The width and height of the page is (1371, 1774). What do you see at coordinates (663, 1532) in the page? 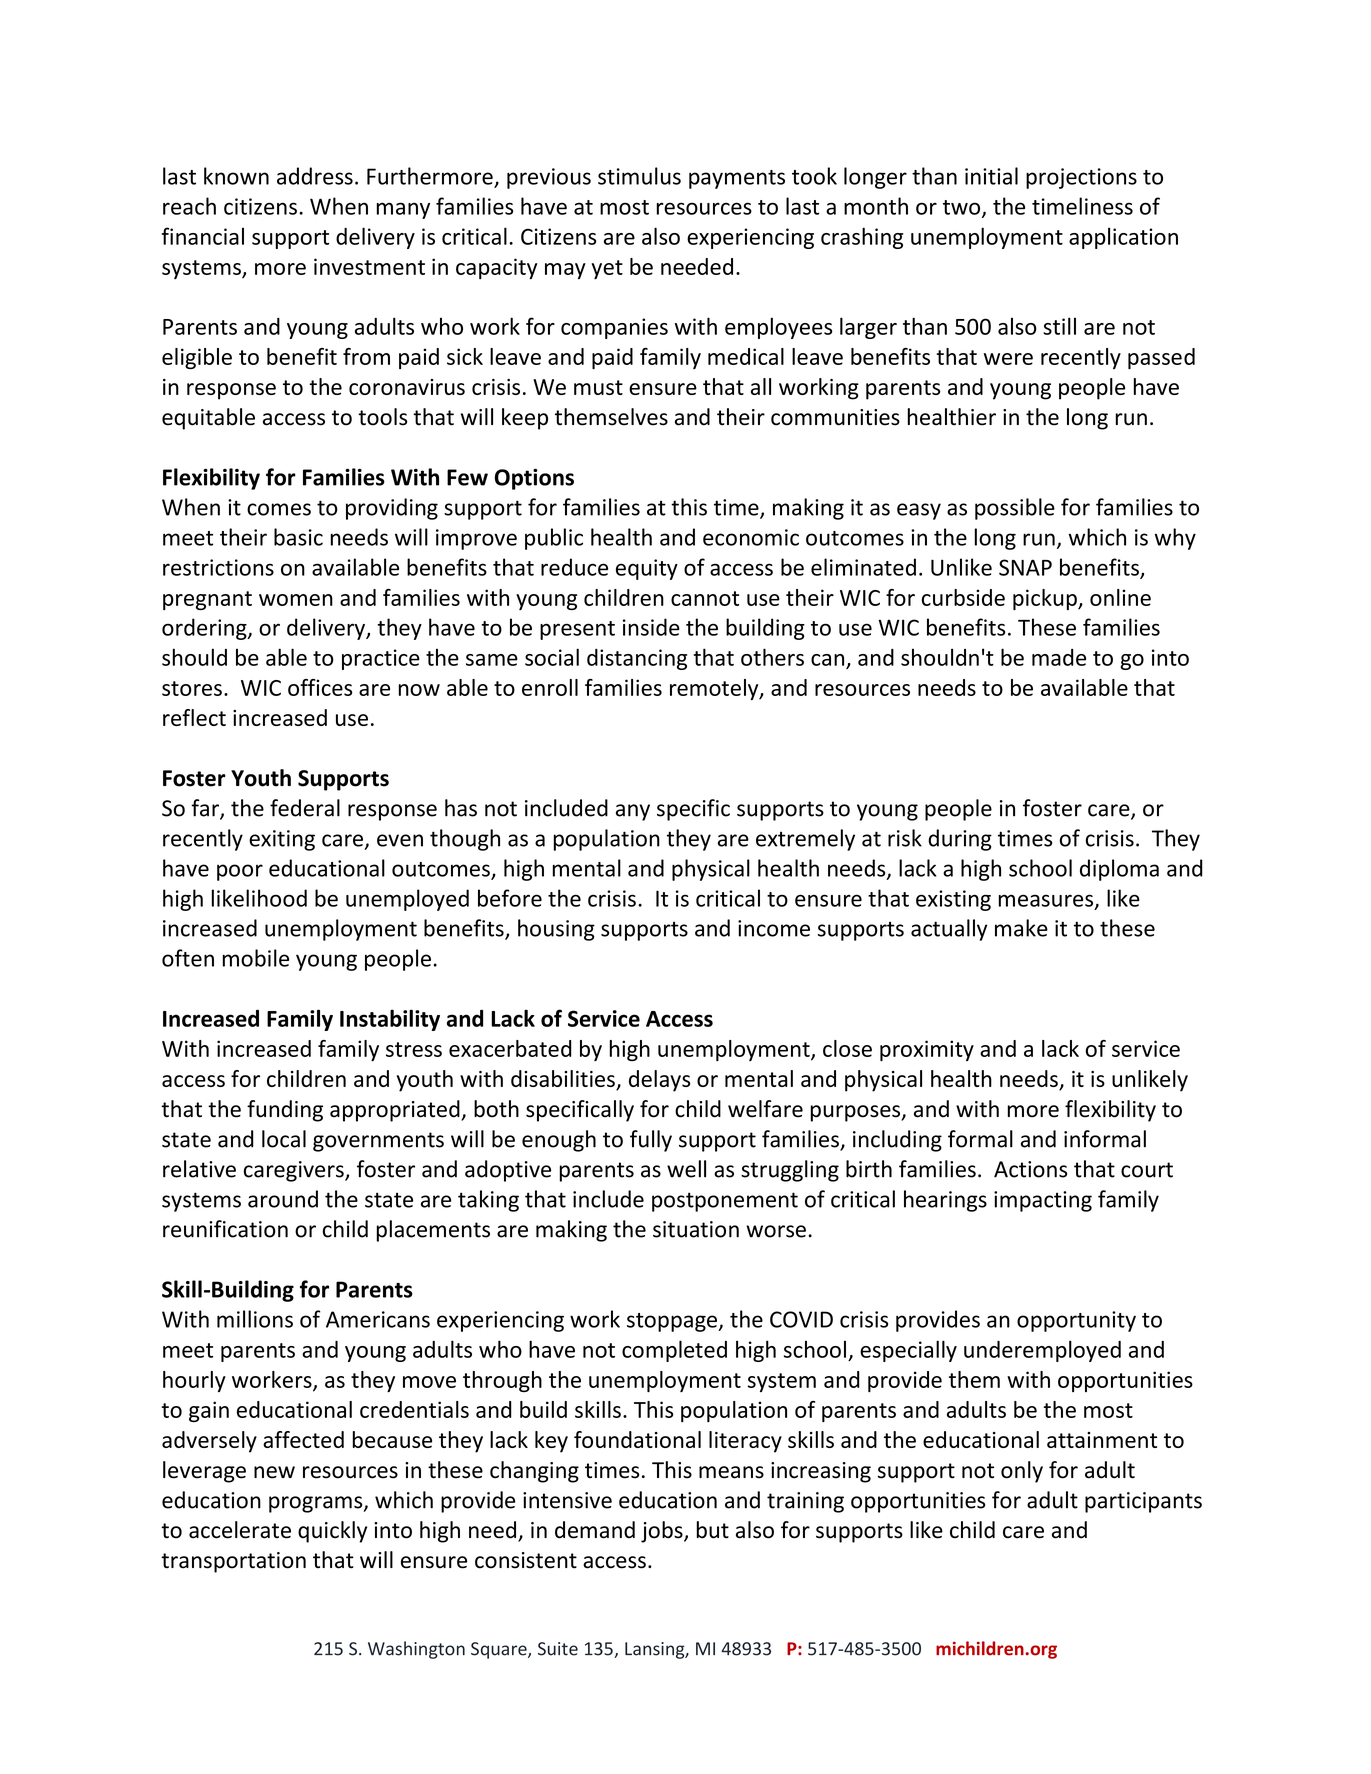
I see `jobs` at bounding box center [663, 1532].
